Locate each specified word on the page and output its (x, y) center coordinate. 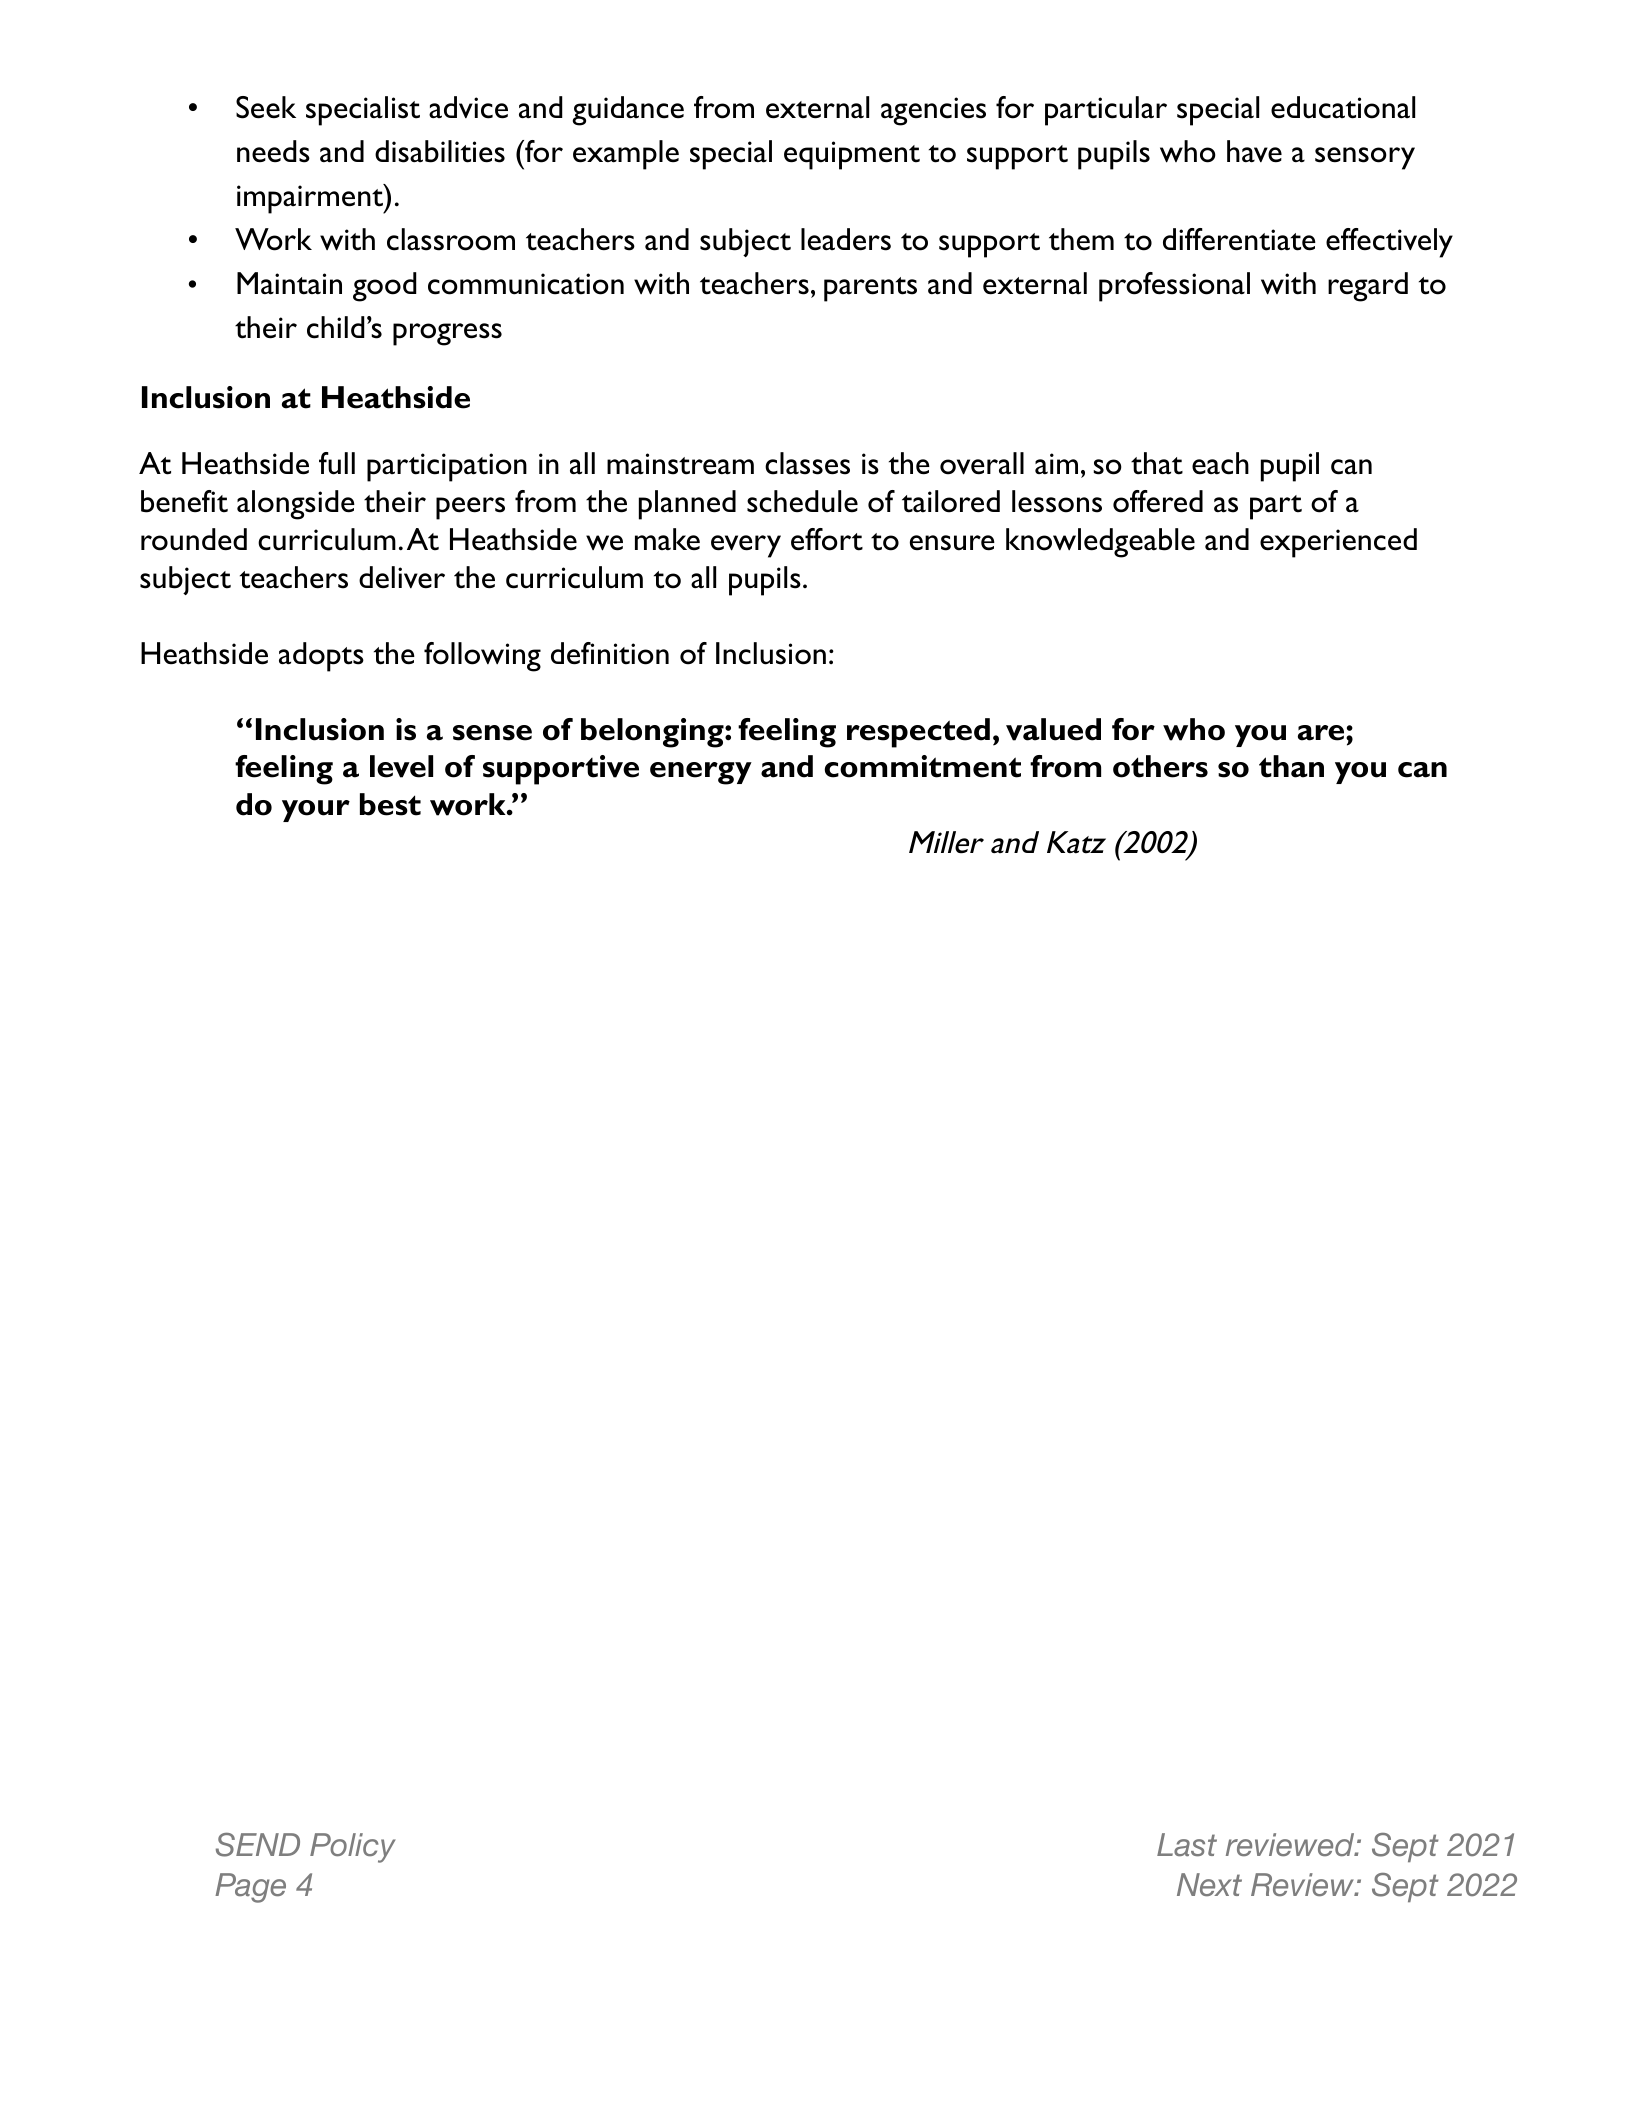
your (316, 811)
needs (273, 151)
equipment (852, 155)
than (1291, 766)
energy (701, 773)
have (1254, 151)
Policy (353, 1848)
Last (1187, 1845)
